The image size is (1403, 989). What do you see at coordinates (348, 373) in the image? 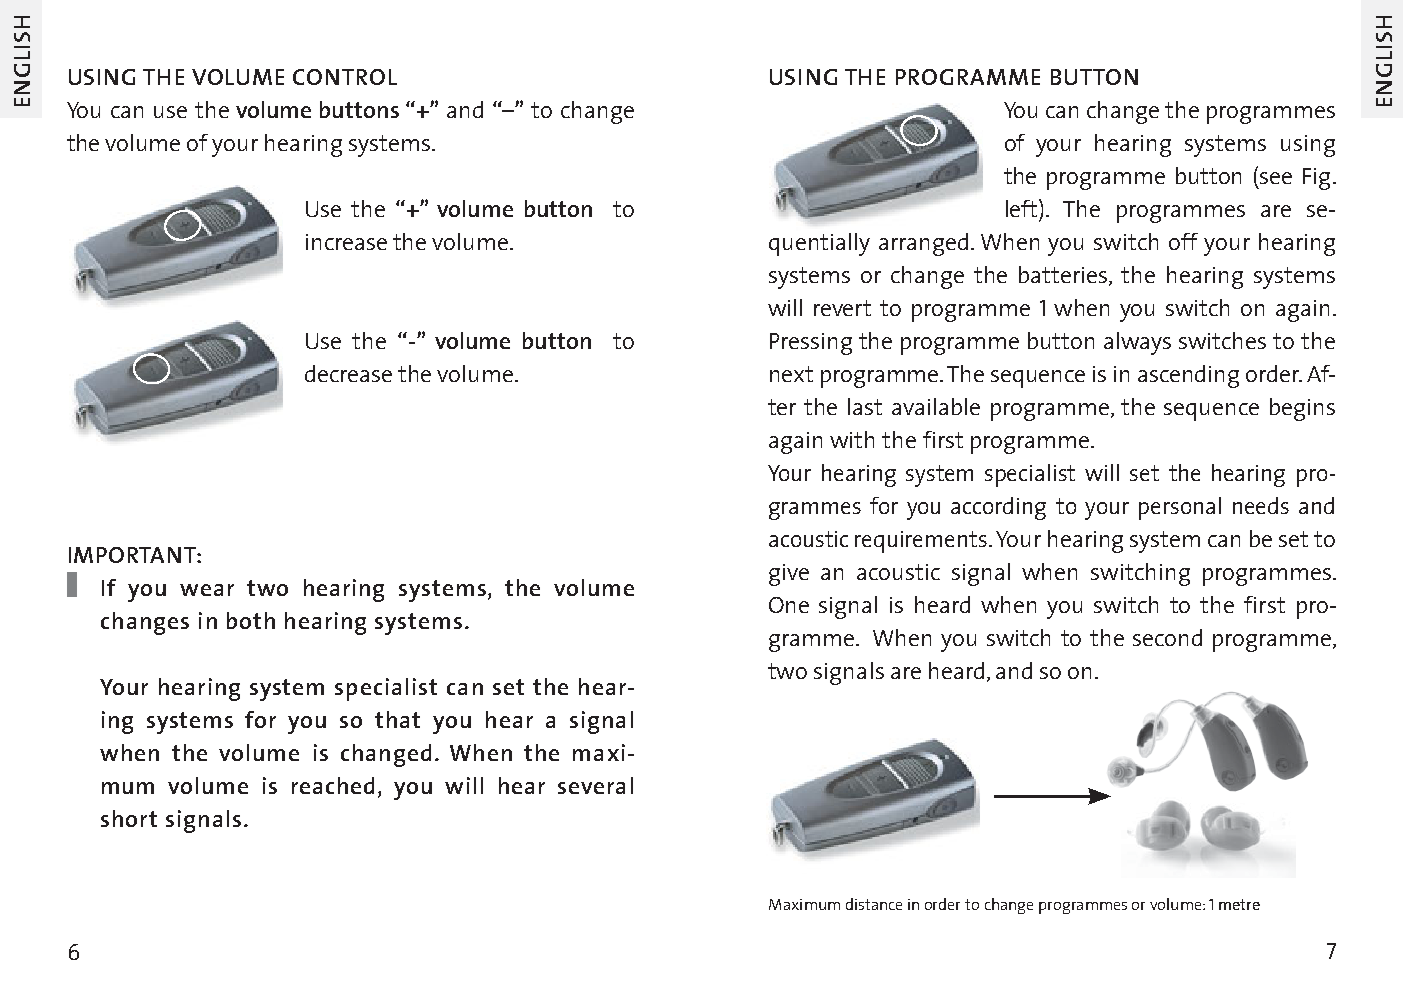
I see `decrease` at bounding box center [348, 373].
